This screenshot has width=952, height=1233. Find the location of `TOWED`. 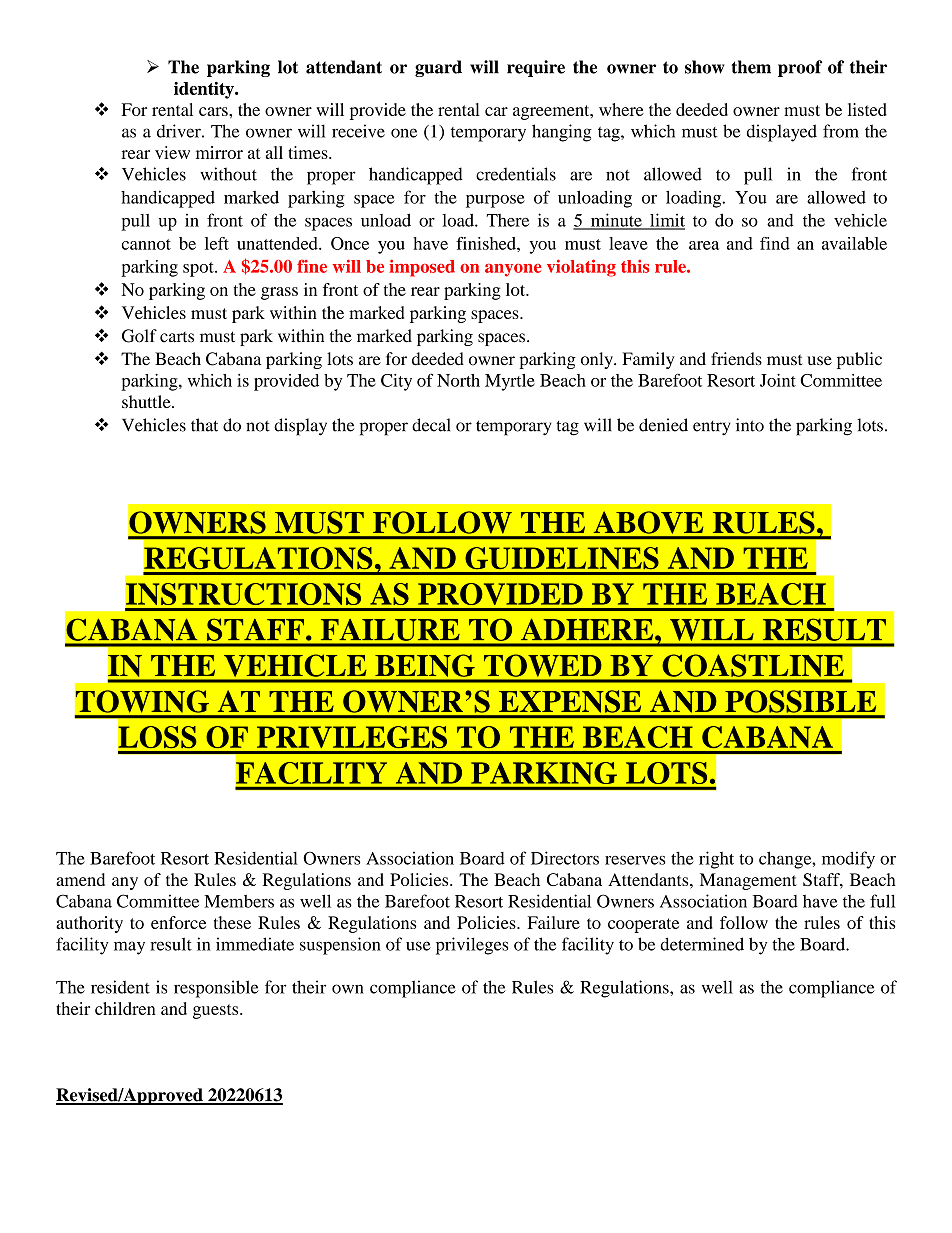

TOWED is located at coordinates (542, 666).
